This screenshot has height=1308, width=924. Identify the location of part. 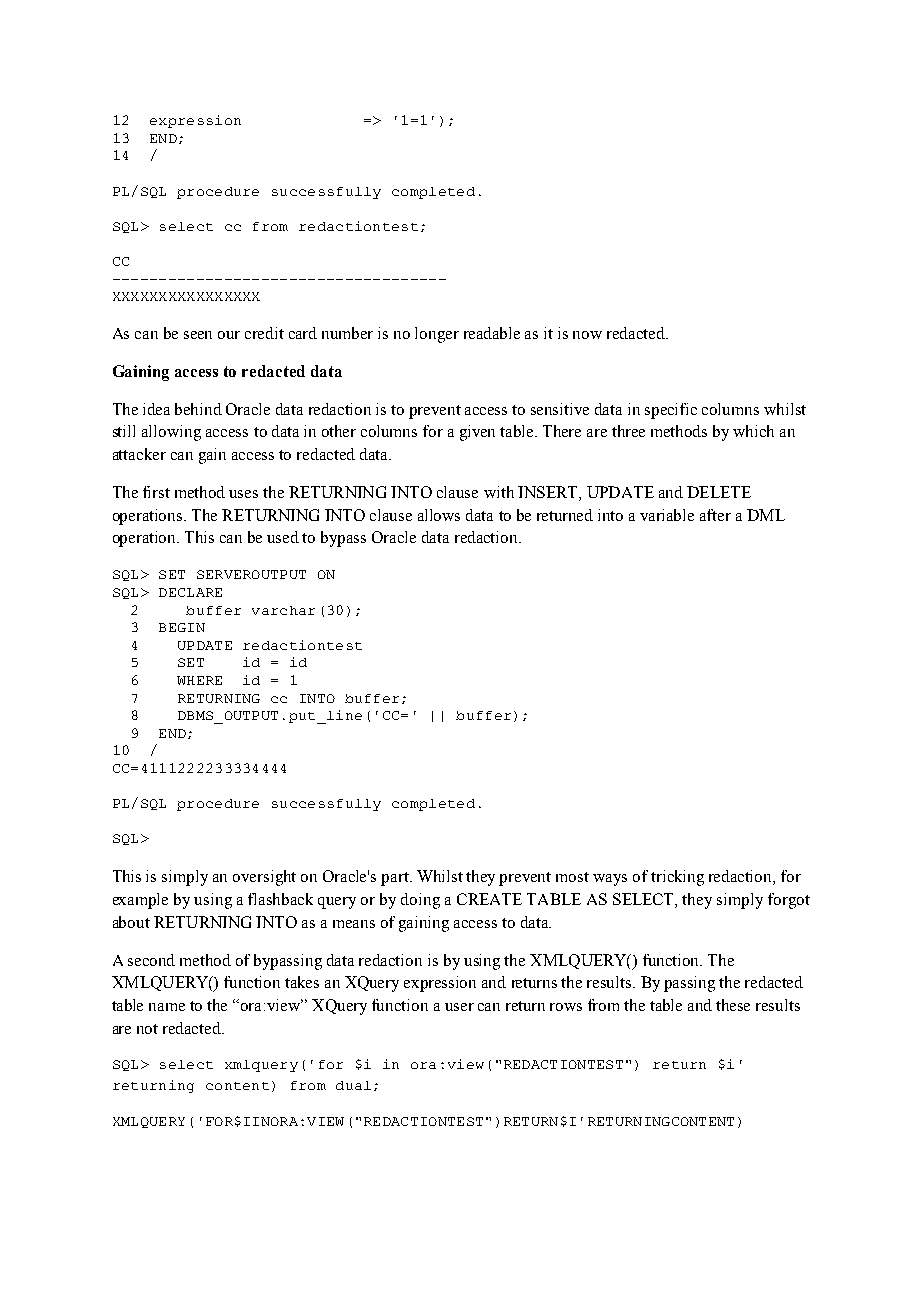
(396, 879).
